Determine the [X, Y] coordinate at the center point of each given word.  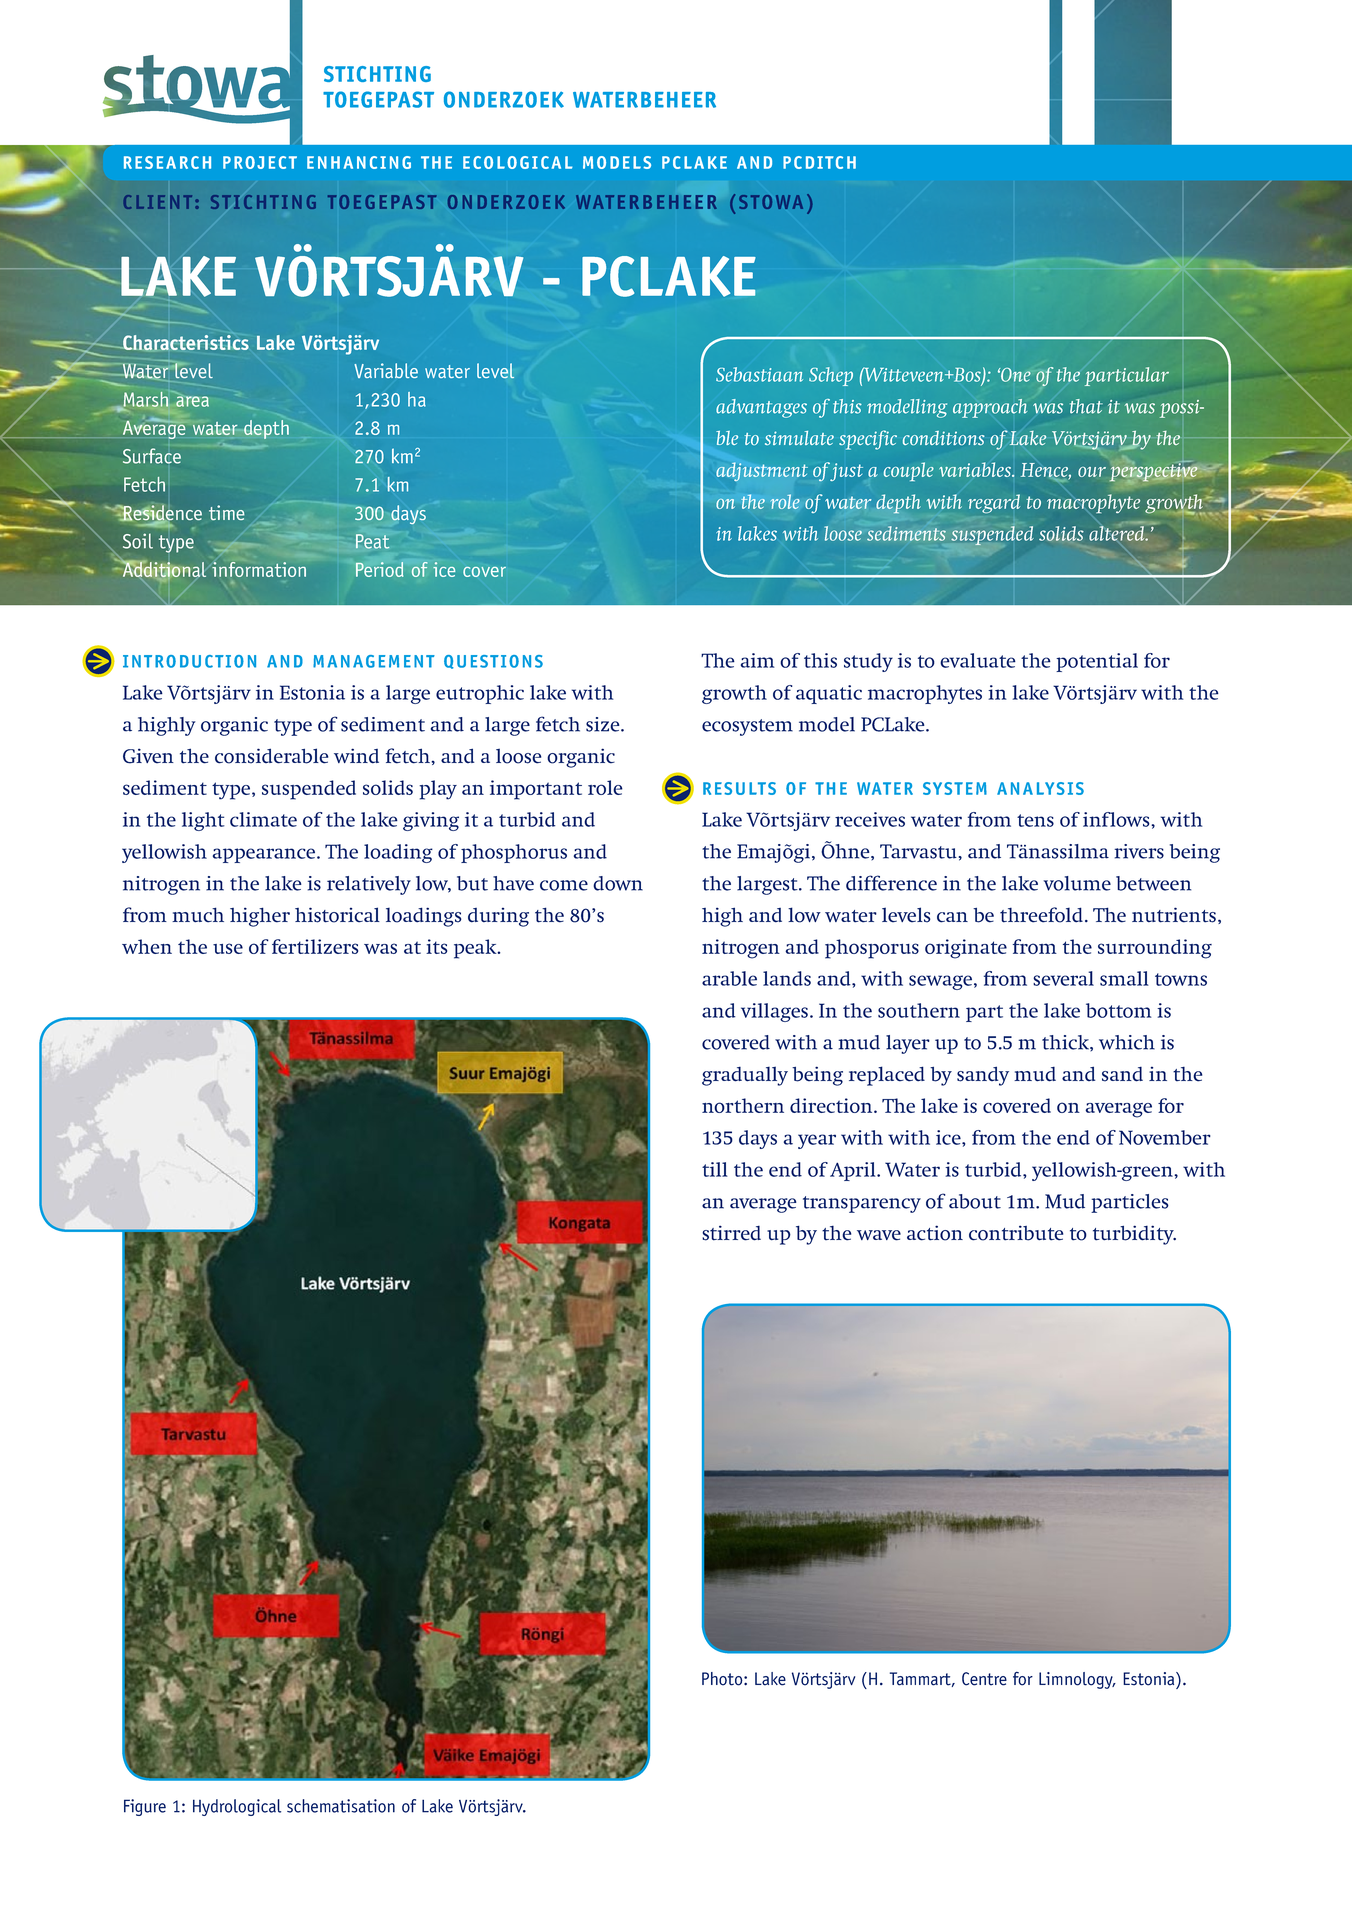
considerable [271, 756]
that [1086, 406]
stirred [731, 1233]
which [1127, 1042]
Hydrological [237, 1807]
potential [1097, 662]
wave [879, 1235]
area [192, 401]
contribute [1016, 1233]
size [604, 724]
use [228, 948]
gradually [745, 1076]
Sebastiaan [759, 374]
